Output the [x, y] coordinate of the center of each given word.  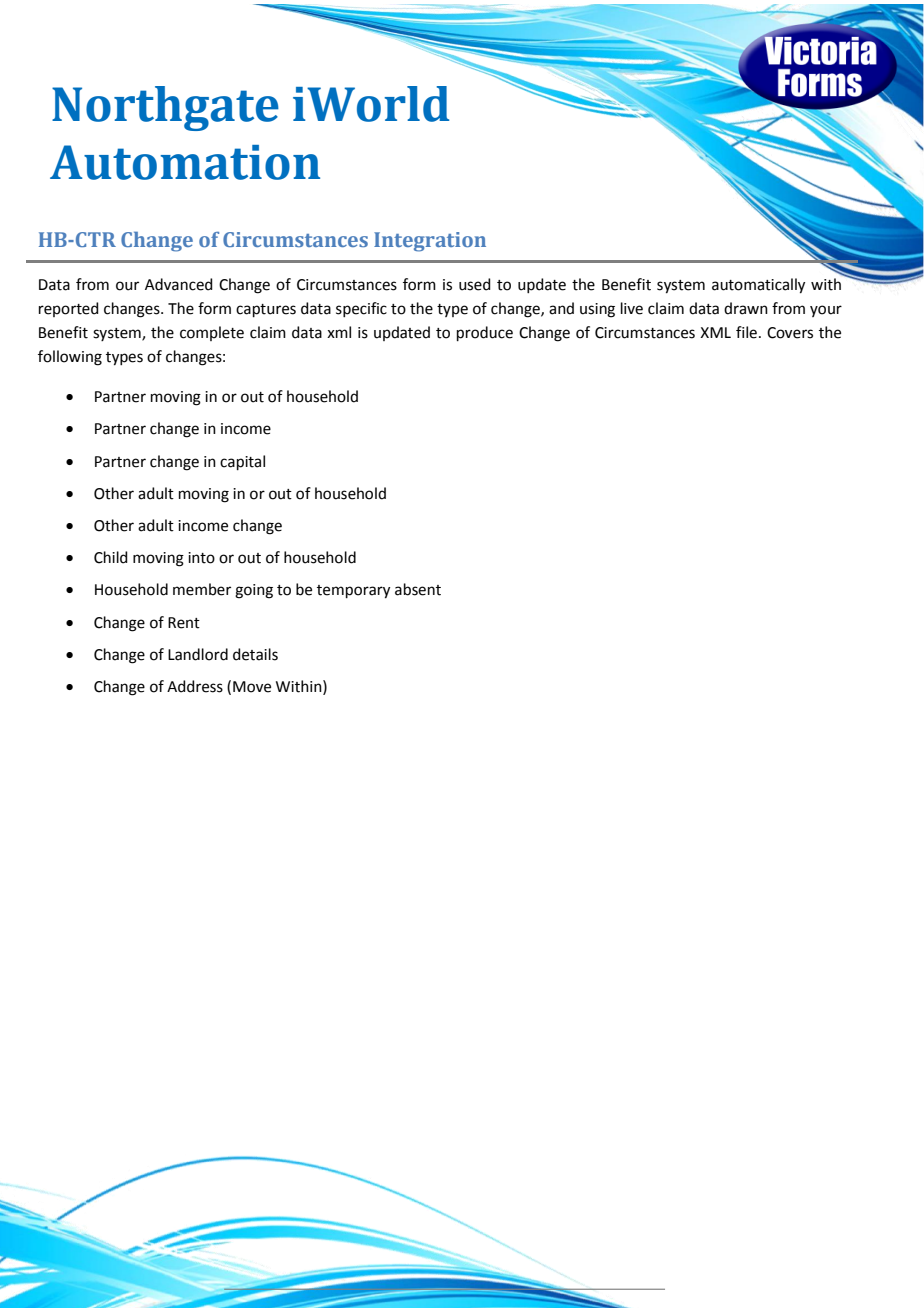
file [746, 332]
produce [485, 333]
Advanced [179, 284]
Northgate [165, 108]
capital [242, 462]
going [254, 591]
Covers [790, 333]
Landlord [198, 654]
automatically [758, 286]
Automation [185, 162]
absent [418, 589]
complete [212, 333]
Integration [430, 242]
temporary [353, 592]
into [201, 558]
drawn [746, 308]
